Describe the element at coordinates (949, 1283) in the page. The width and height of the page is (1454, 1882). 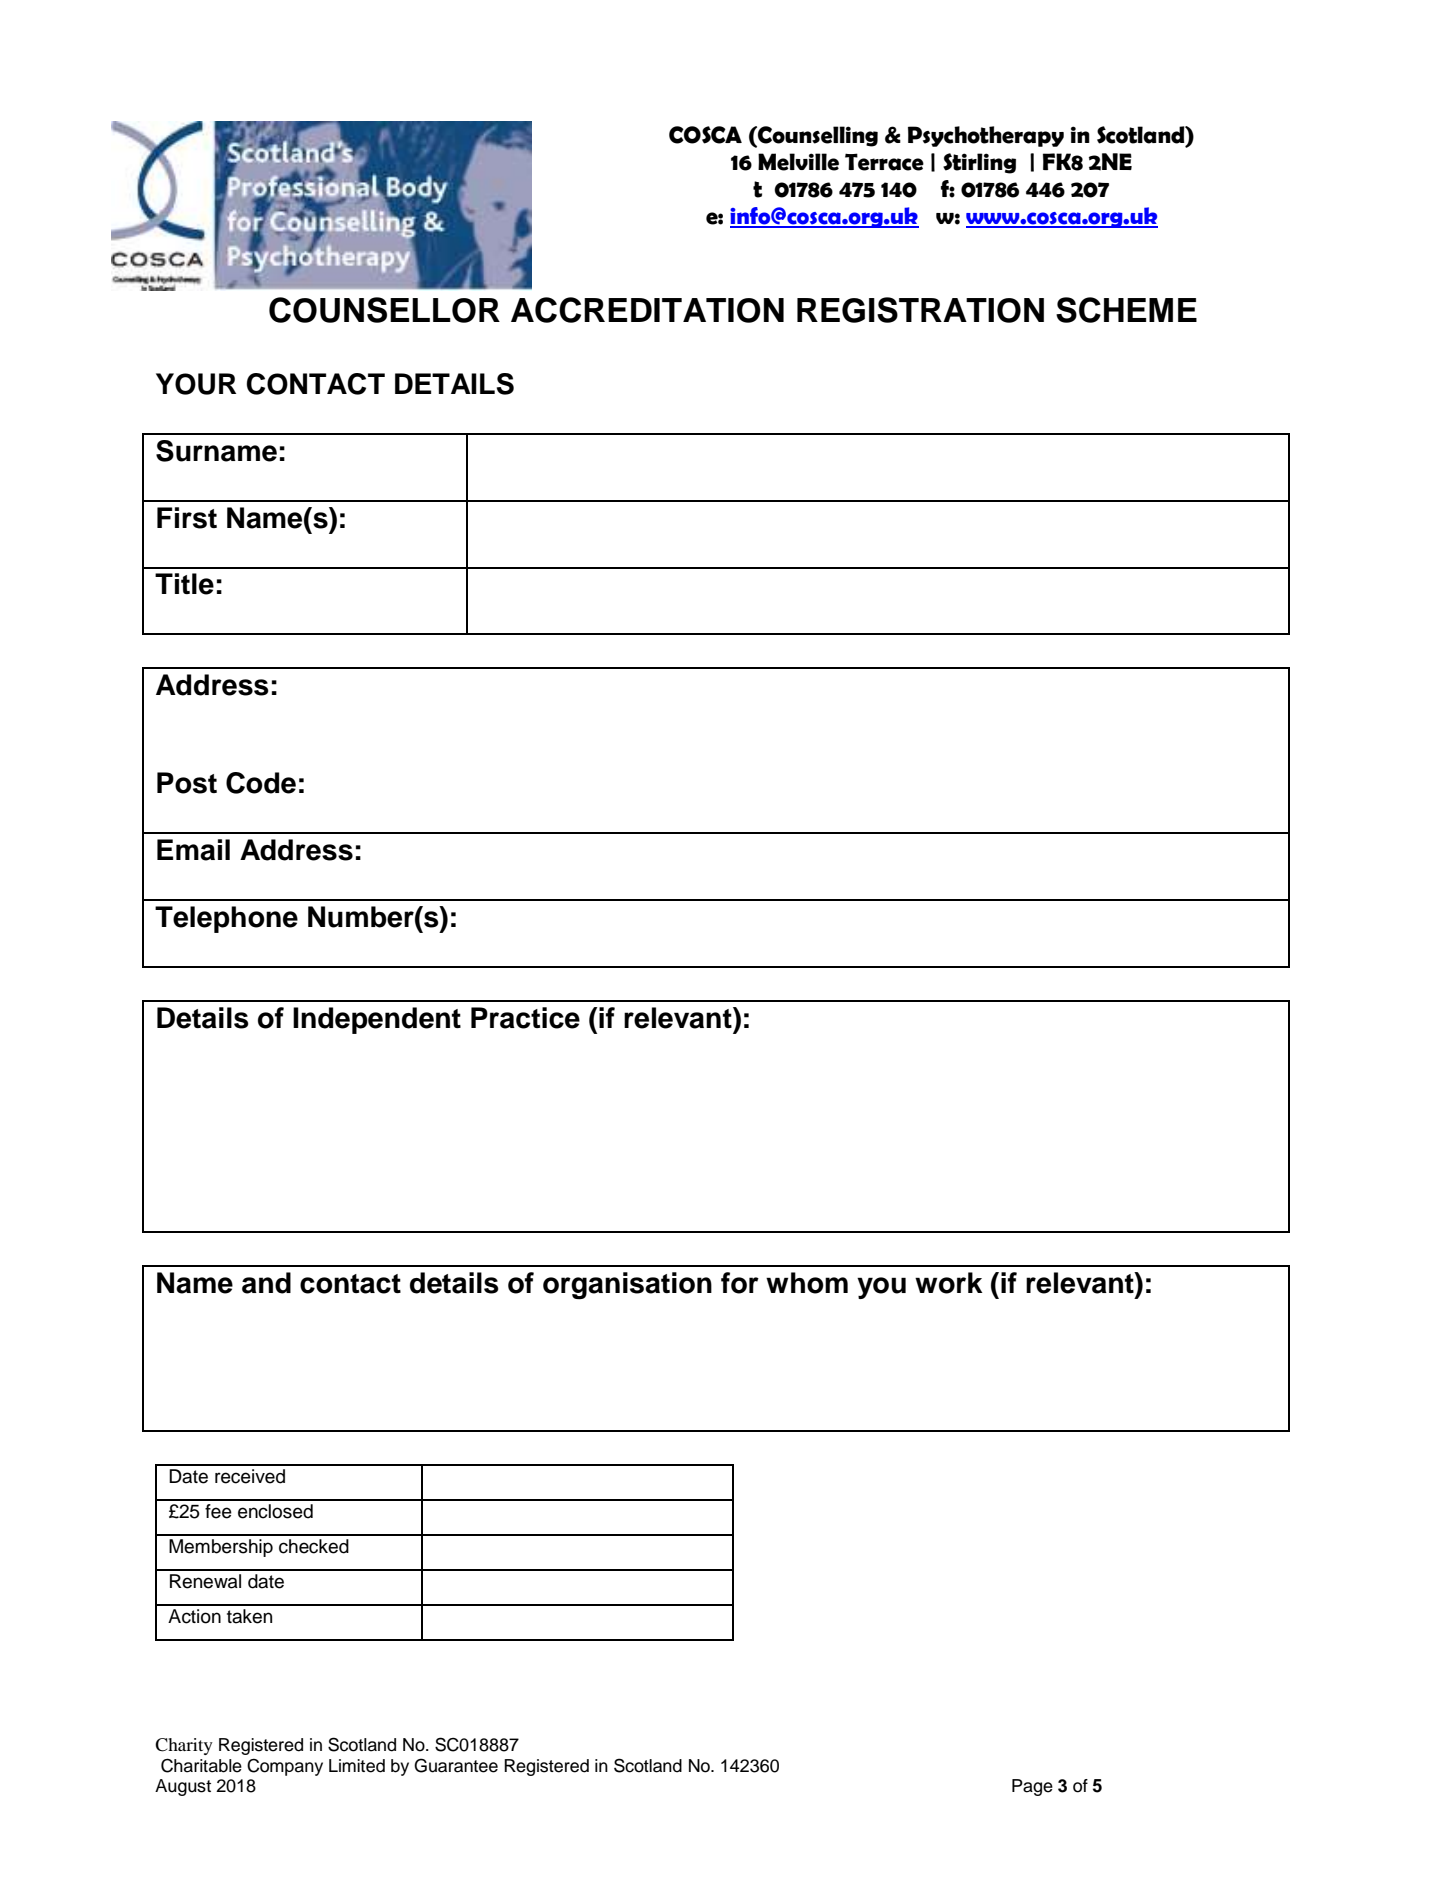
I see `work` at that location.
